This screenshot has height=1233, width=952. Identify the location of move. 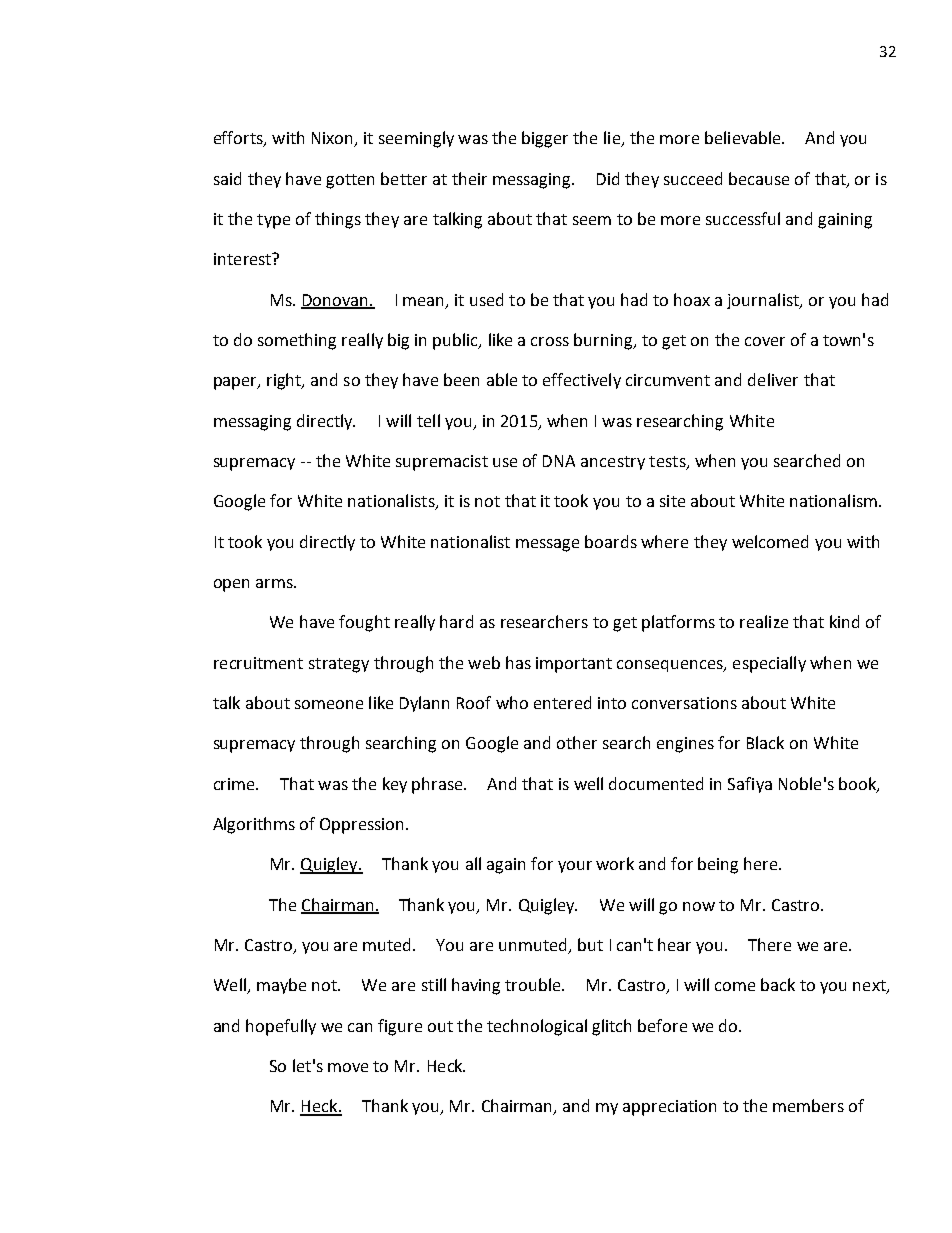
(348, 1067).
